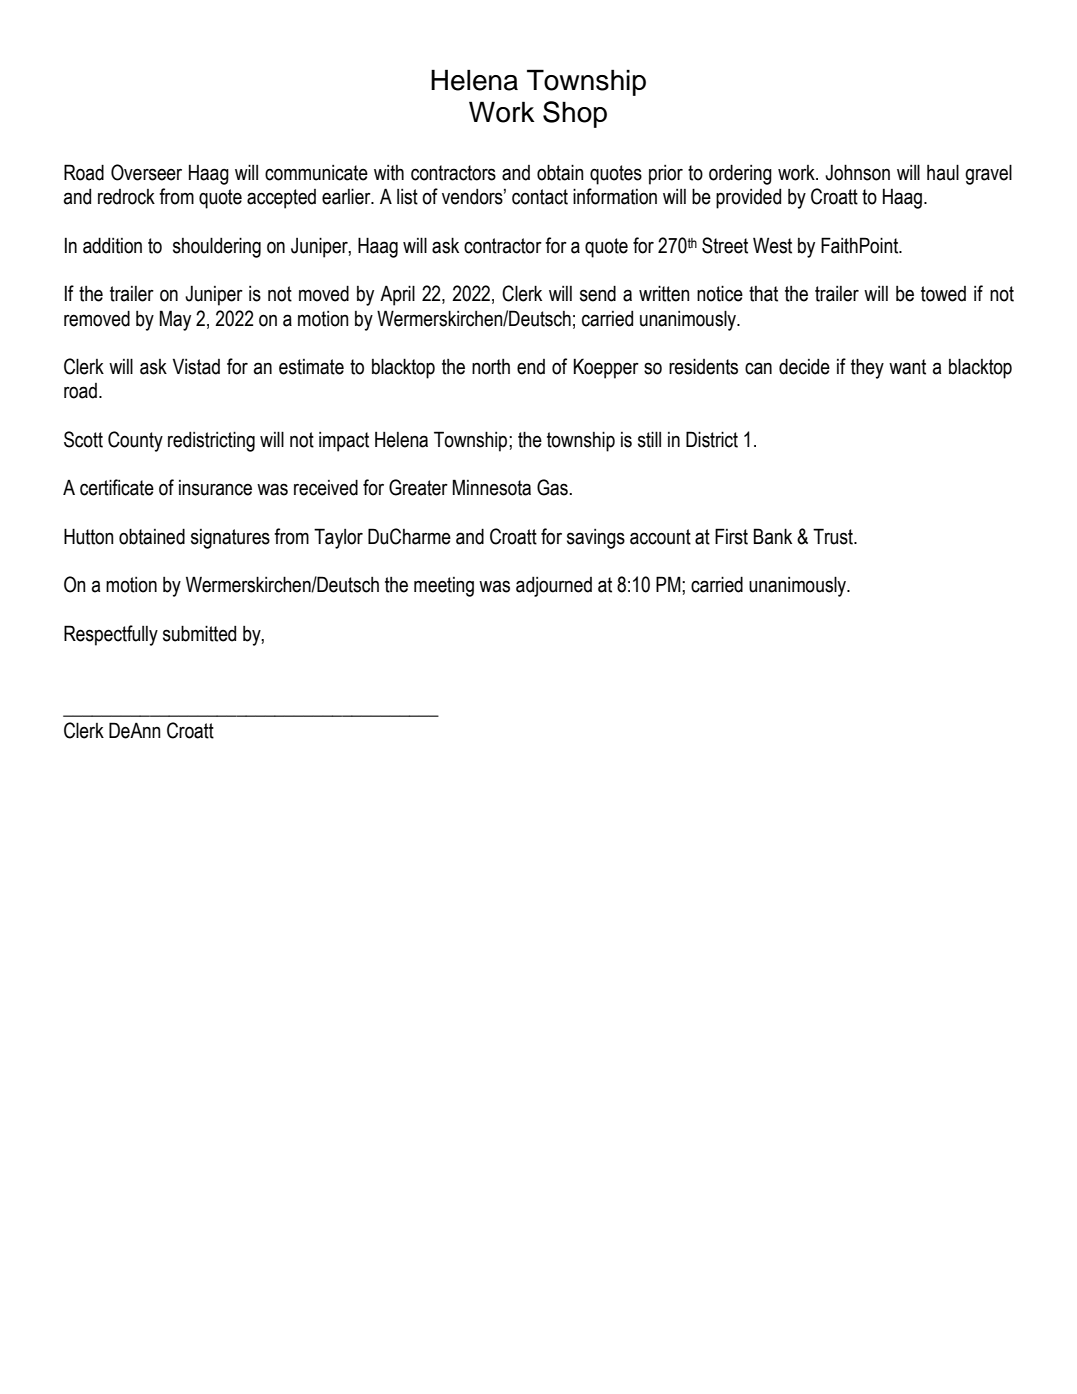 The height and width of the image is (1394, 1077). What do you see at coordinates (867, 368) in the image?
I see `they` at bounding box center [867, 368].
